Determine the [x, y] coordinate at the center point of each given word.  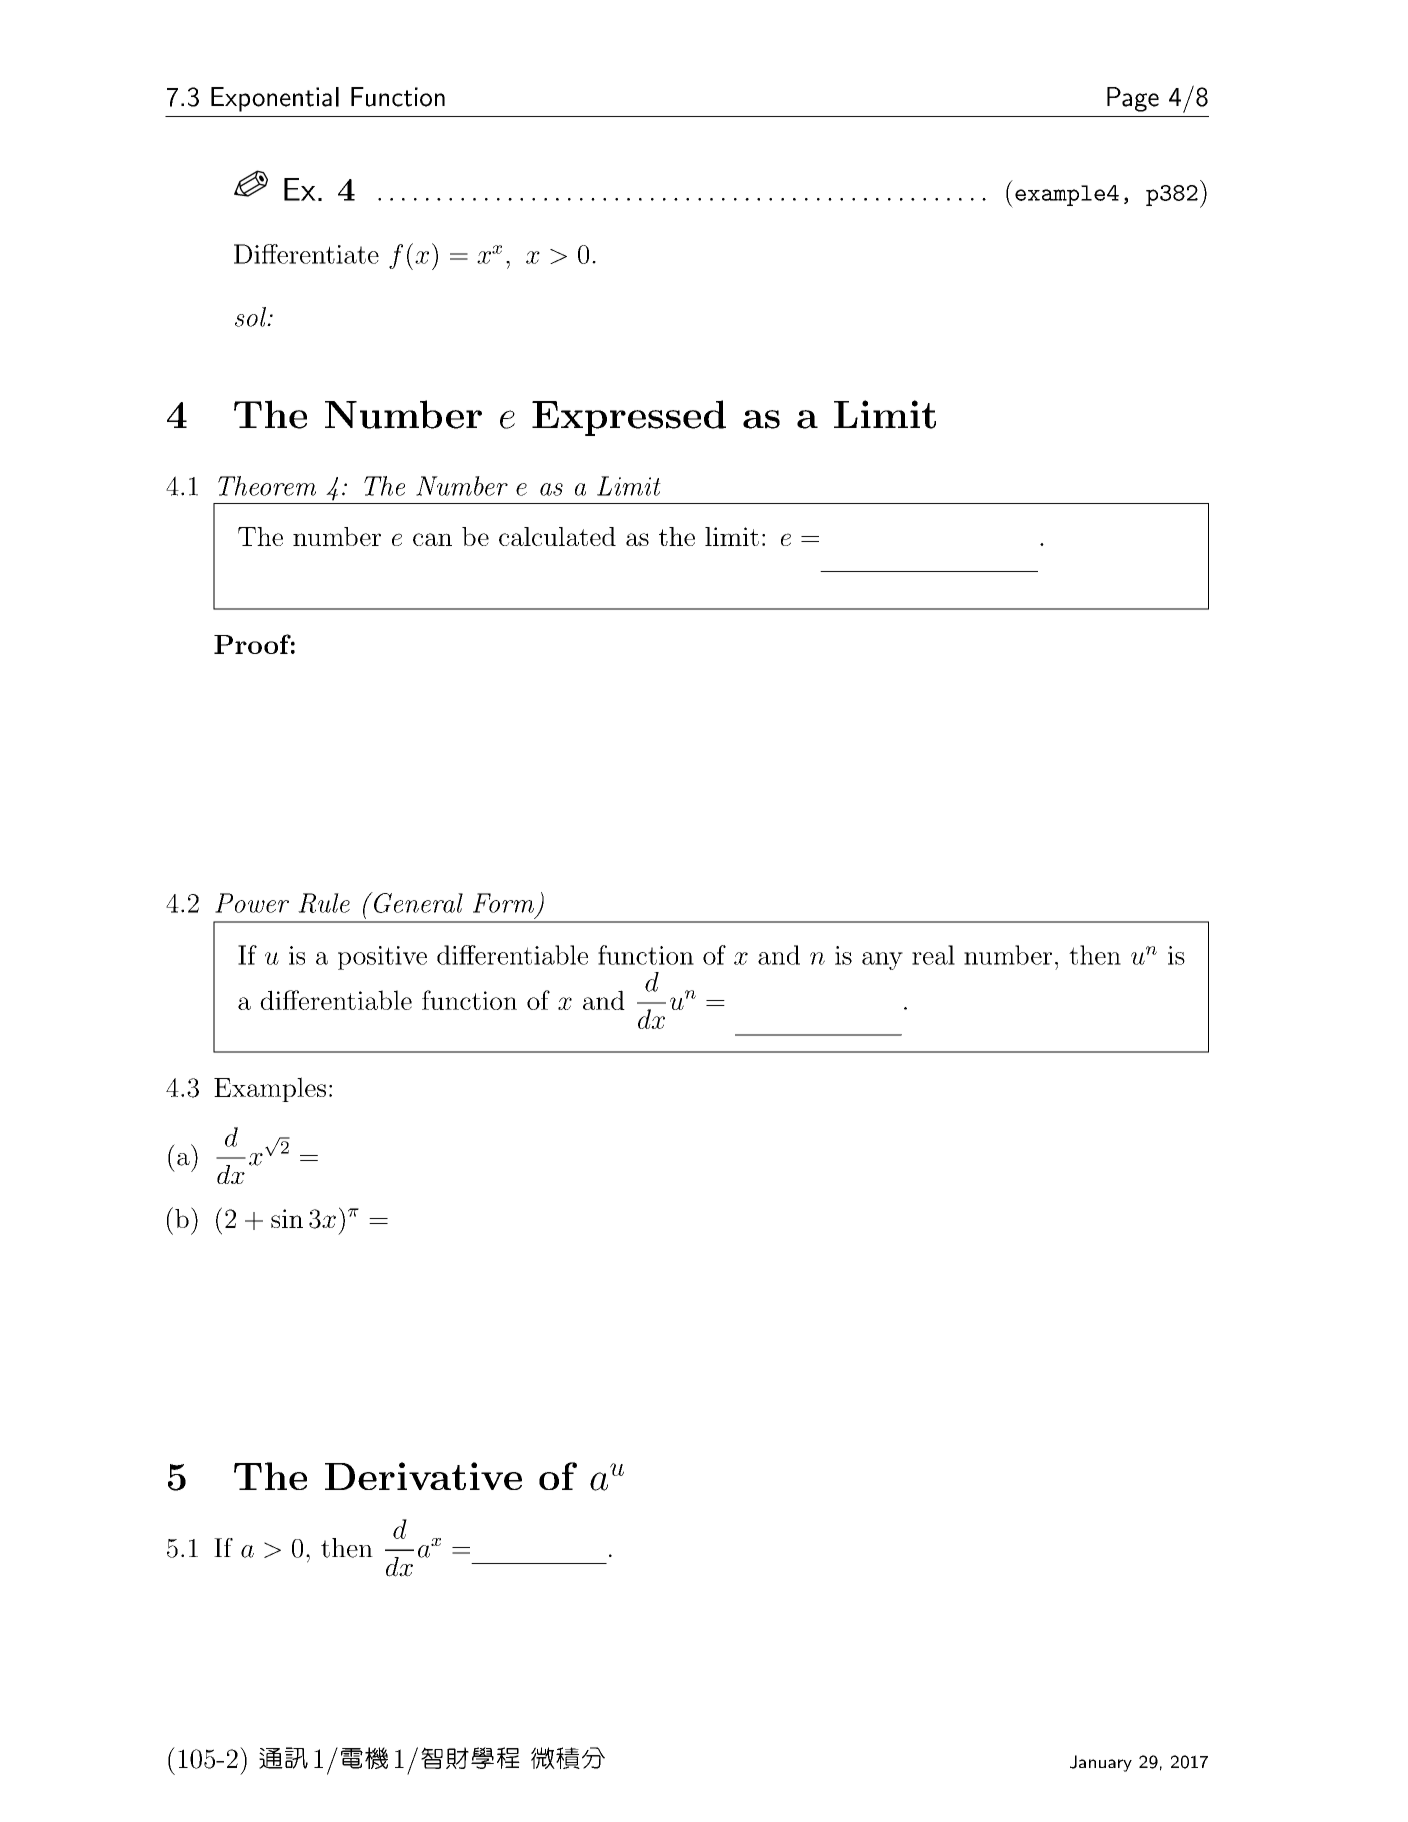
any [882, 961]
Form [503, 903]
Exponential [275, 99]
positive [382, 958]
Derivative [423, 1476]
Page [1133, 99]
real [933, 955]
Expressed [629, 418]
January [1101, 1763]
